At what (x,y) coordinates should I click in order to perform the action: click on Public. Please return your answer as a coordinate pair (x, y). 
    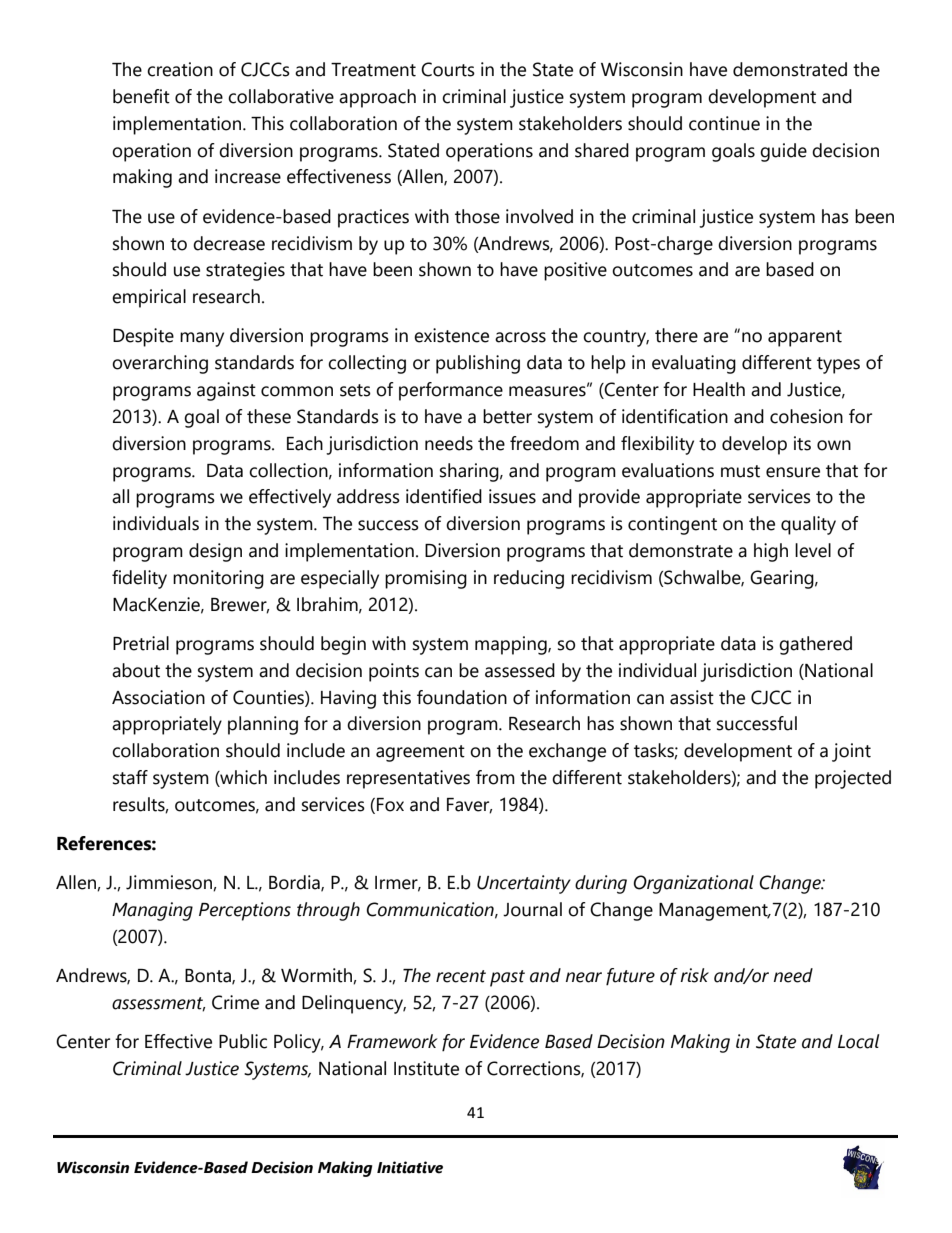
    Looking at the image, I should click on (243, 1041).
